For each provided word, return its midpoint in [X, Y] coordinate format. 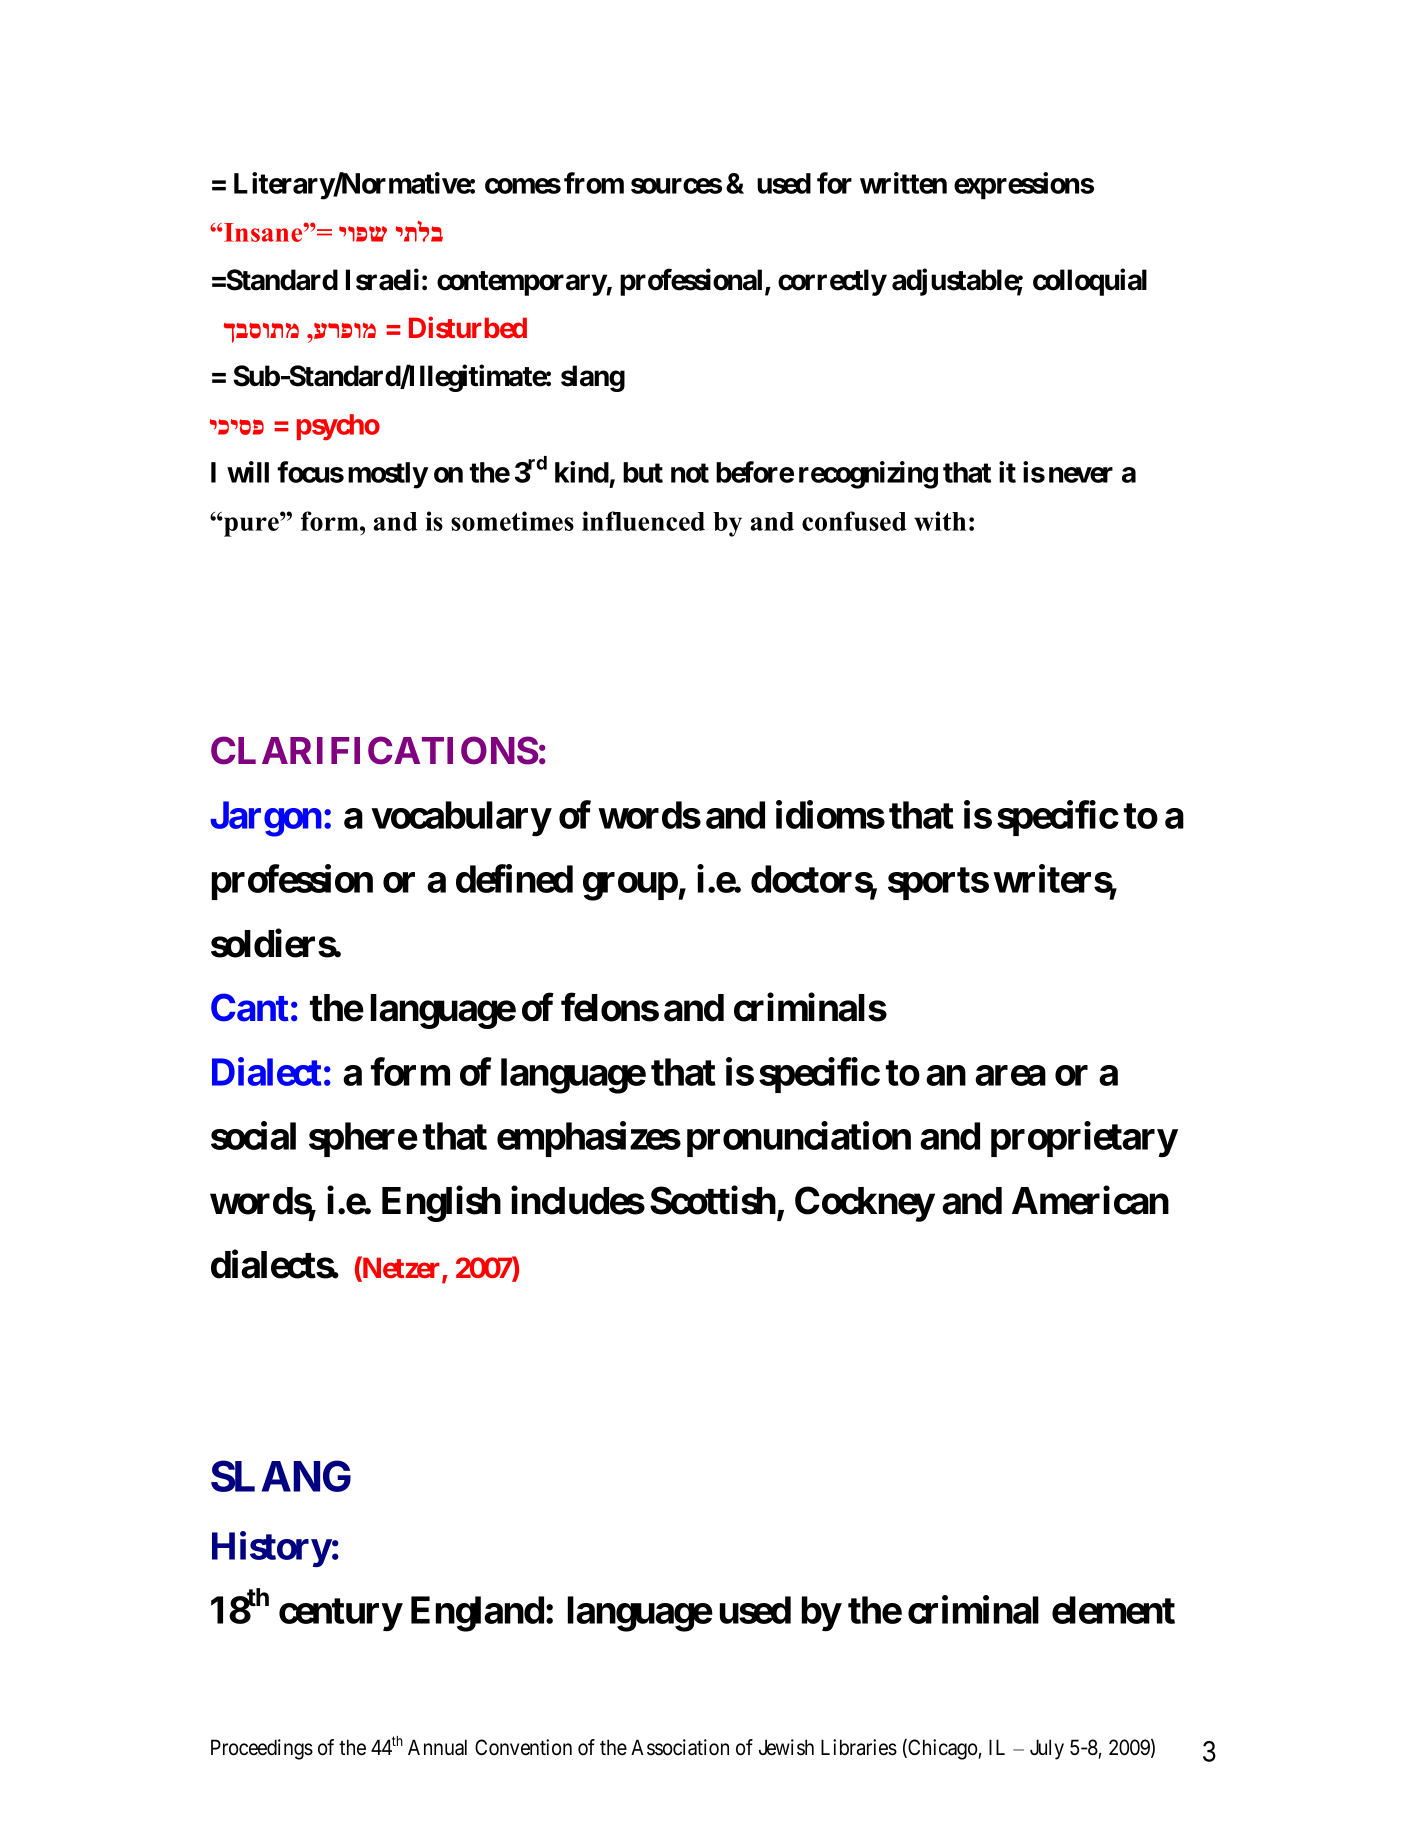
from [594, 183]
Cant [250, 1007]
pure [251, 526]
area [1010, 1076]
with [940, 521]
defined [514, 879]
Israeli [382, 279]
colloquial [1090, 282]
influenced [643, 521]
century [340, 1615]
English [441, 1204]
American [1090, 1200]
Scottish [713, 1200]
